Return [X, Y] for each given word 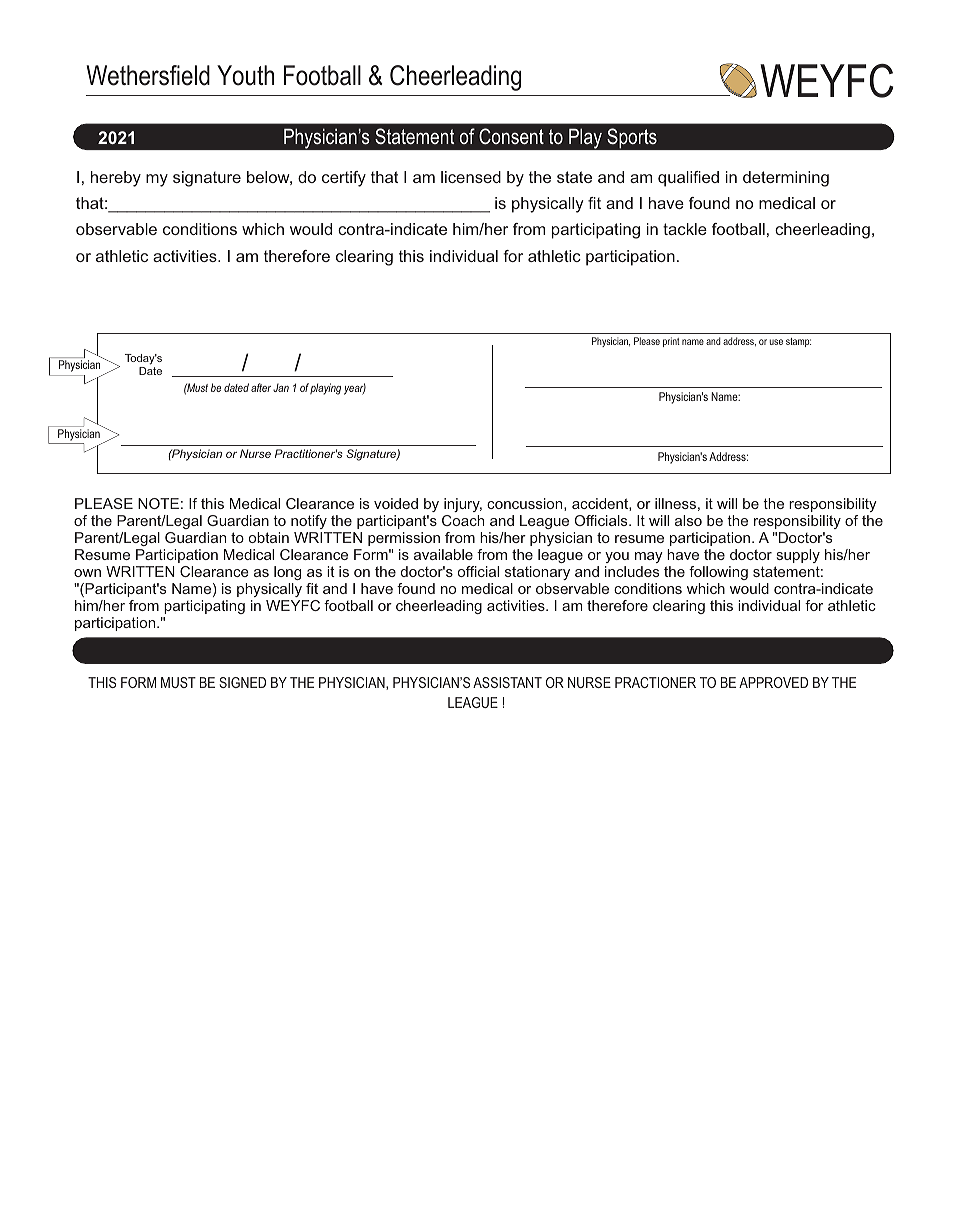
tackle [685, 229]
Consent [511, 136]
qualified [688, 179]
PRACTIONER [655, 682]
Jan [281, 387]
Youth [245, 75]
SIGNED [242, 682]
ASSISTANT [507, 682]
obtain [269, 537]
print [671, 342]
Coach [463, 520]
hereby [116, 179]
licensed [471, 177]
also [688, 520]
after [261, 387]
